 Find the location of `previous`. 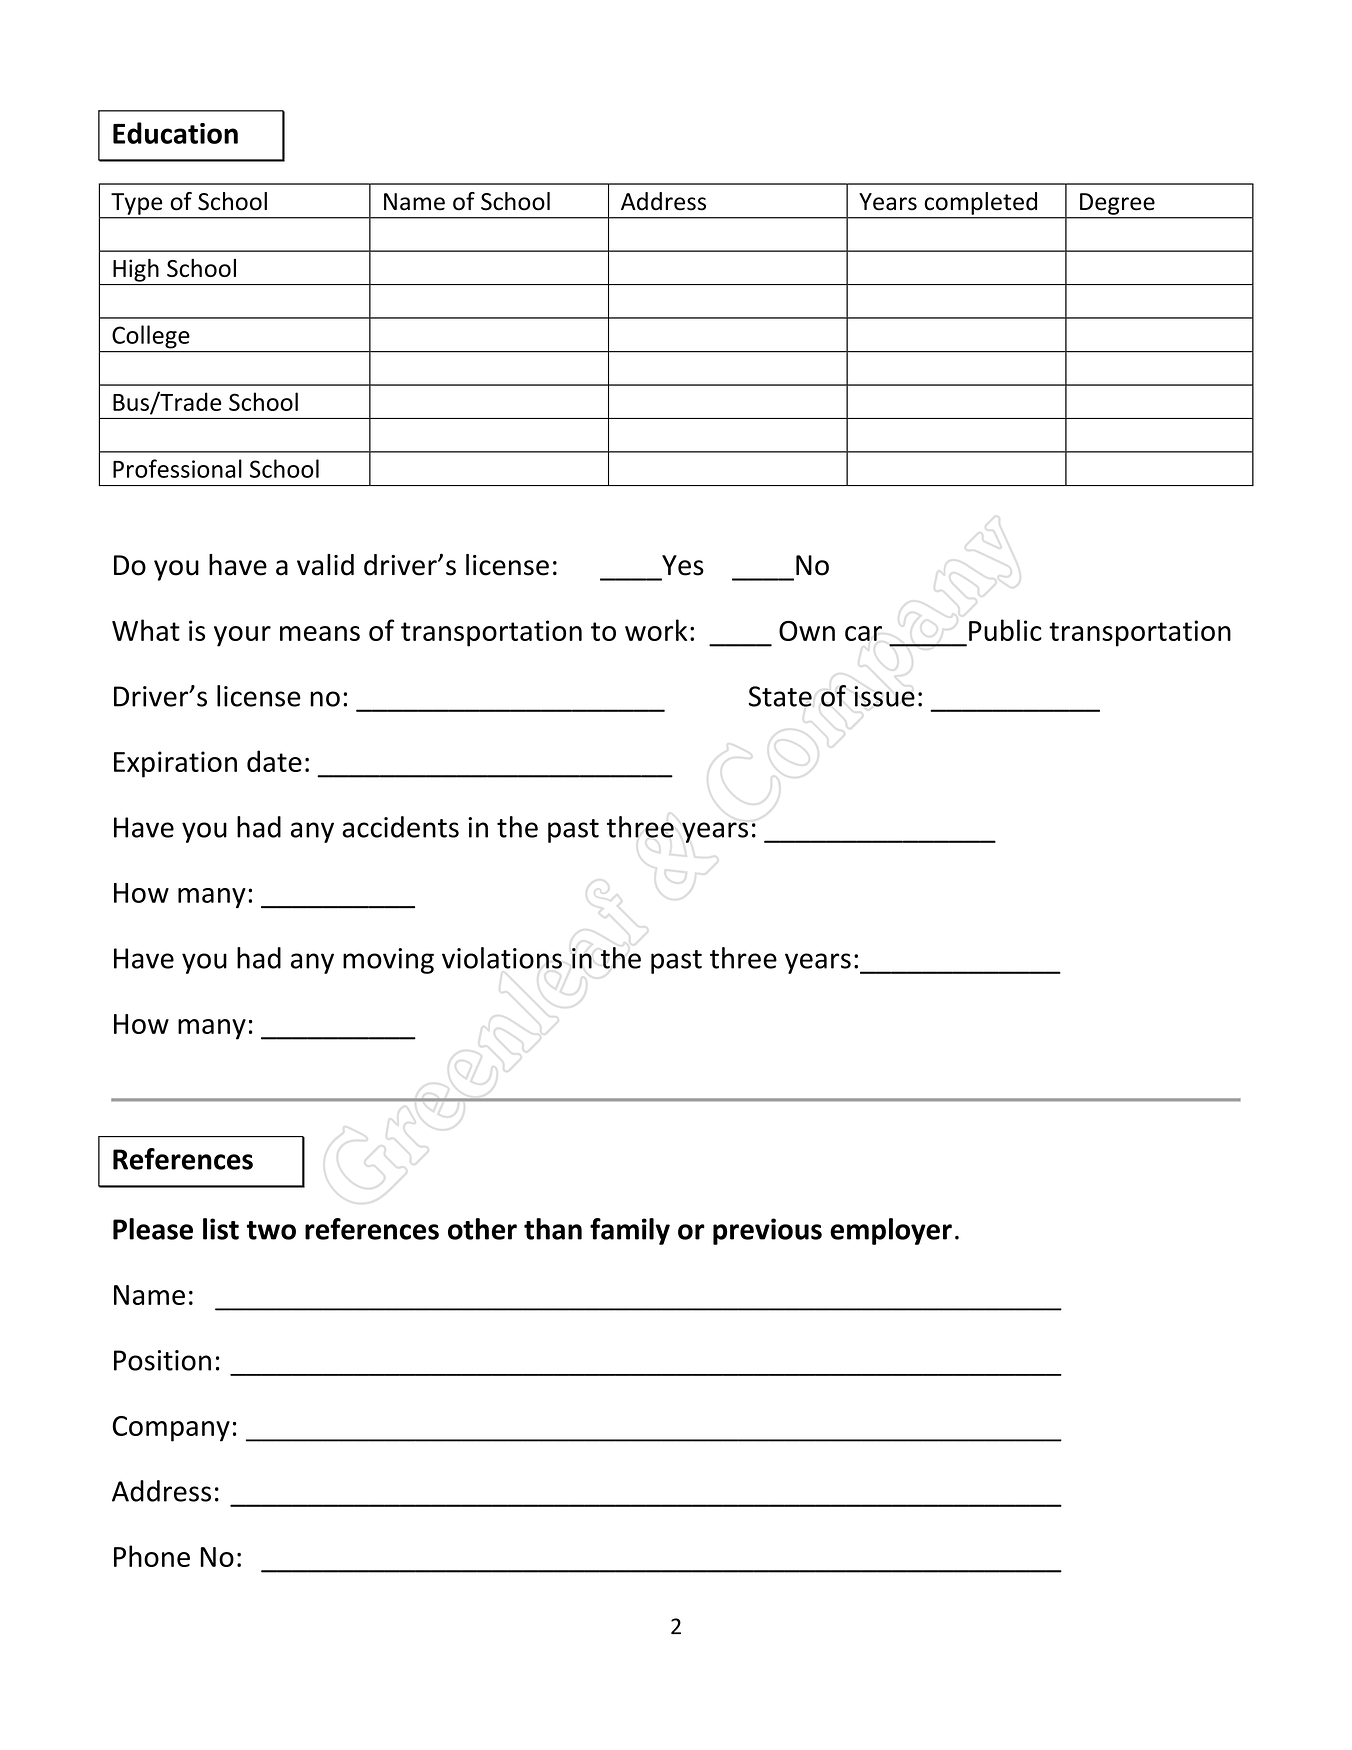

previous is located at coordinates (767, 1231).
